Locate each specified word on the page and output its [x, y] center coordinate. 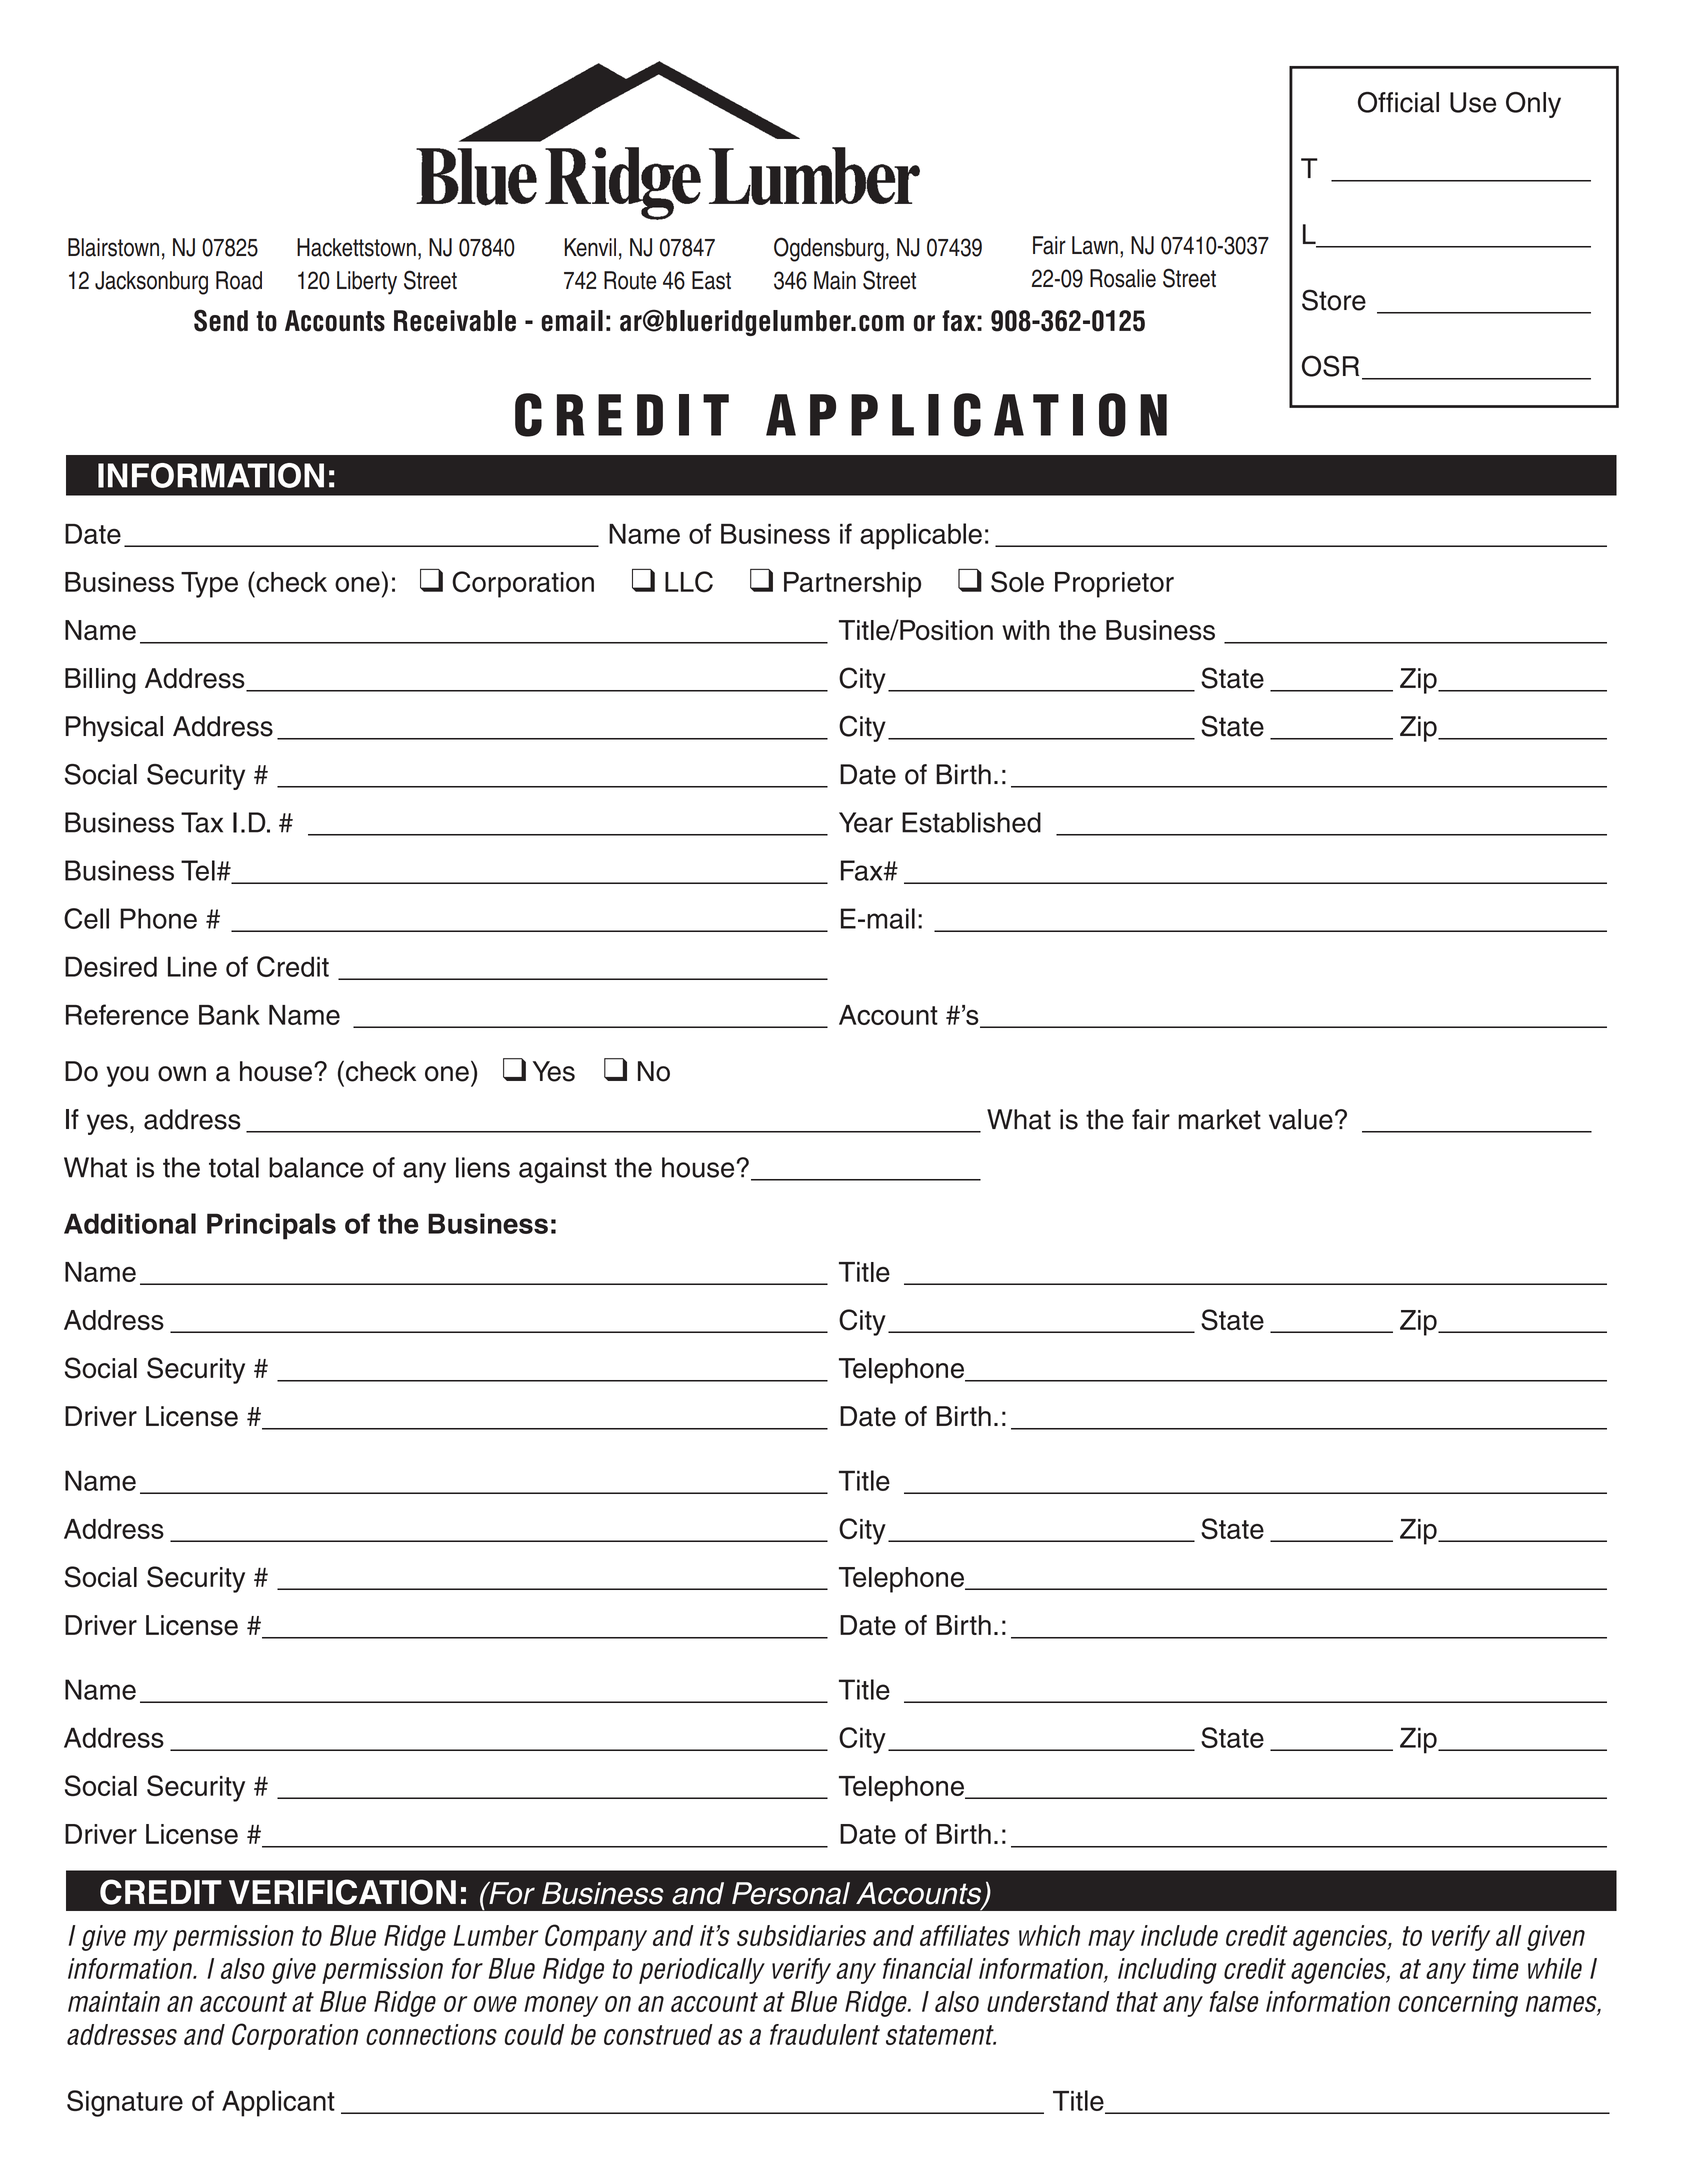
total [234, 1167]
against [563, 1170]
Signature [125, 2103]
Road [239, 280]
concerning [1458, 2004]
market [1219, 1119]
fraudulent [825, 2034]
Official [1398, 102]
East [711, 280]
